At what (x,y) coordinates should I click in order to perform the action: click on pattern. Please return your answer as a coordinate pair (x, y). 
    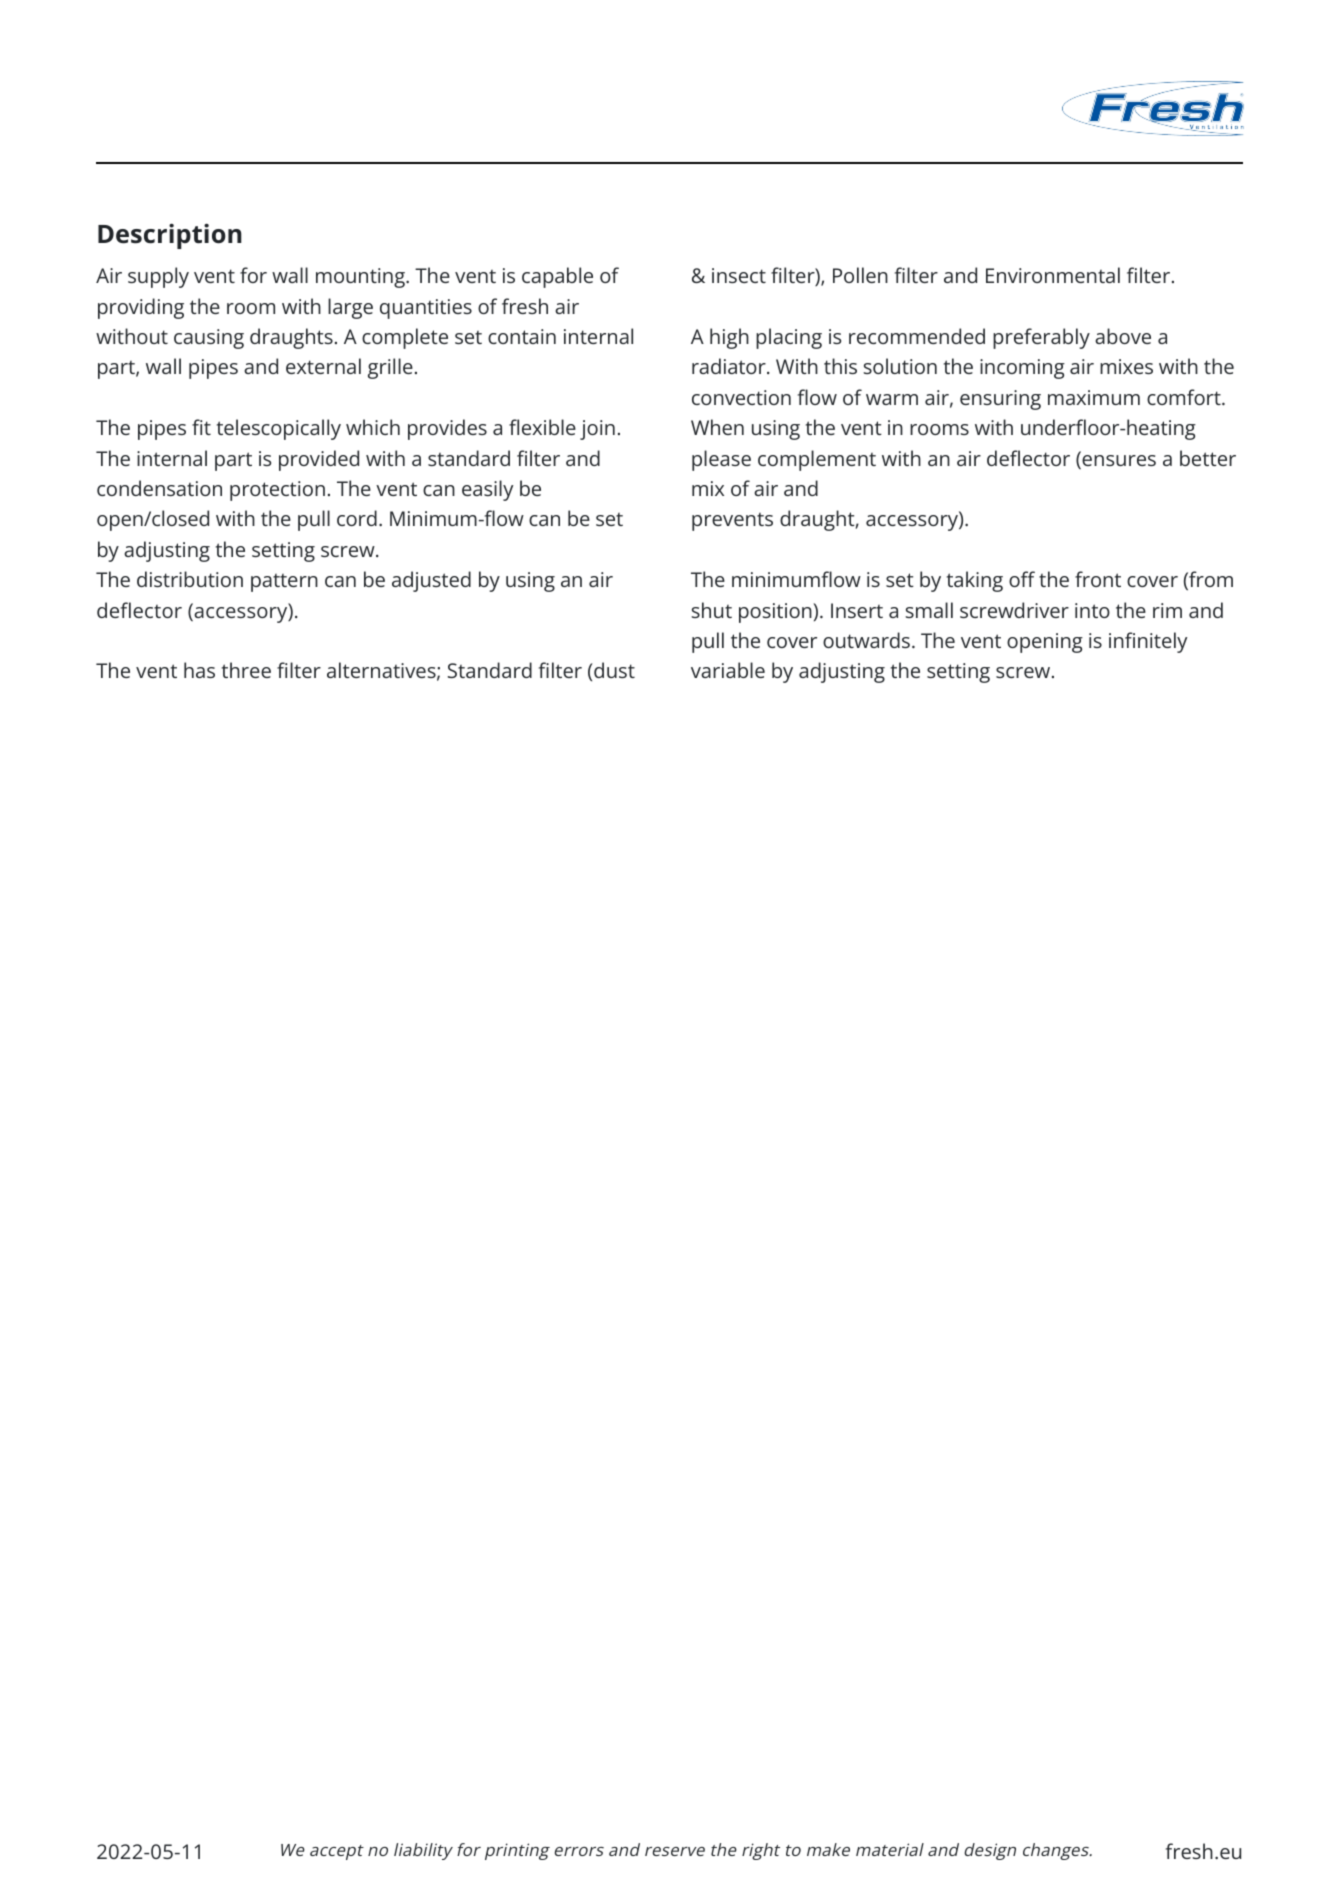
    Looking at the image, I should click on (284, 583).
